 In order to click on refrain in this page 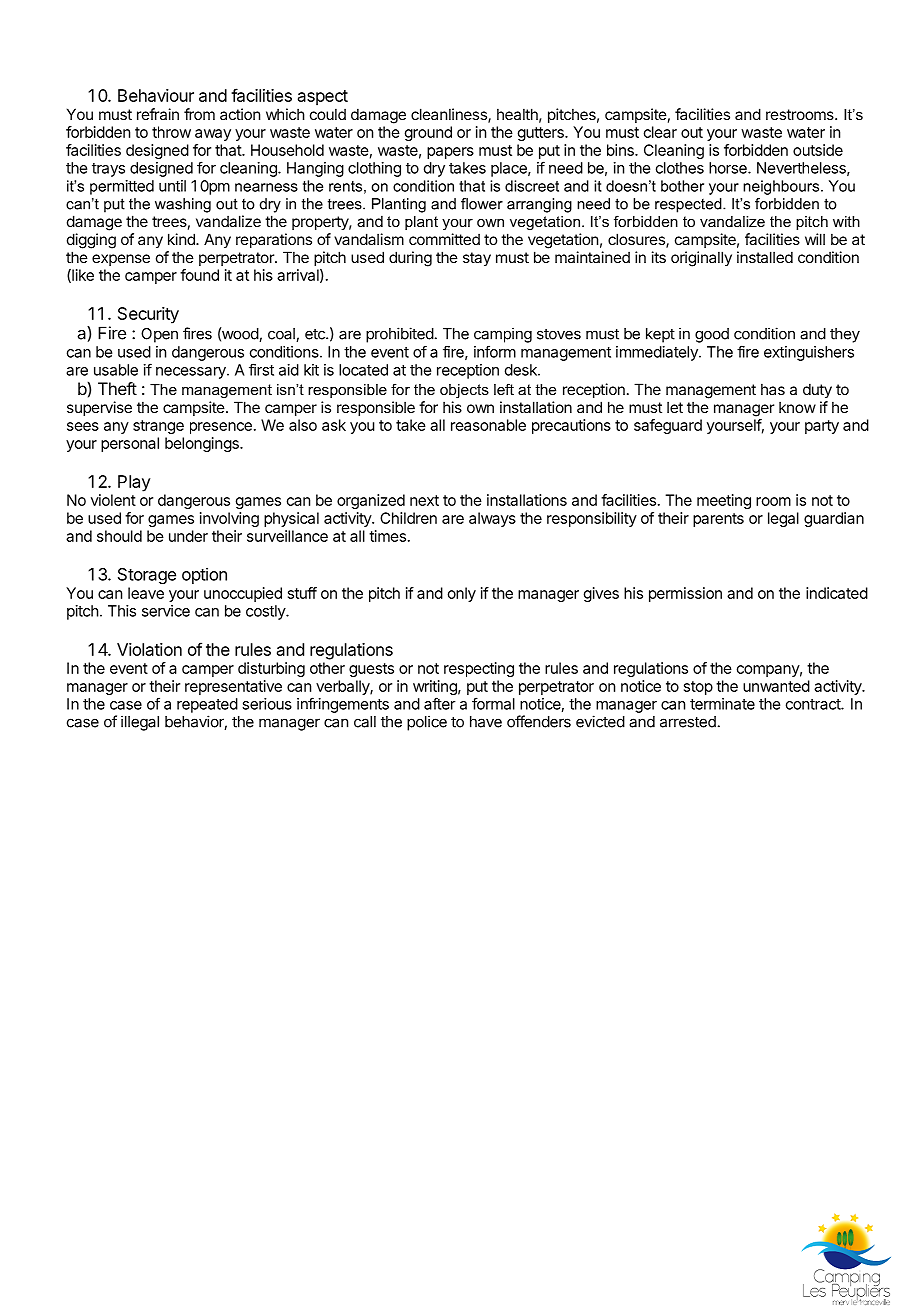, I will do `click(158, 114)`.
